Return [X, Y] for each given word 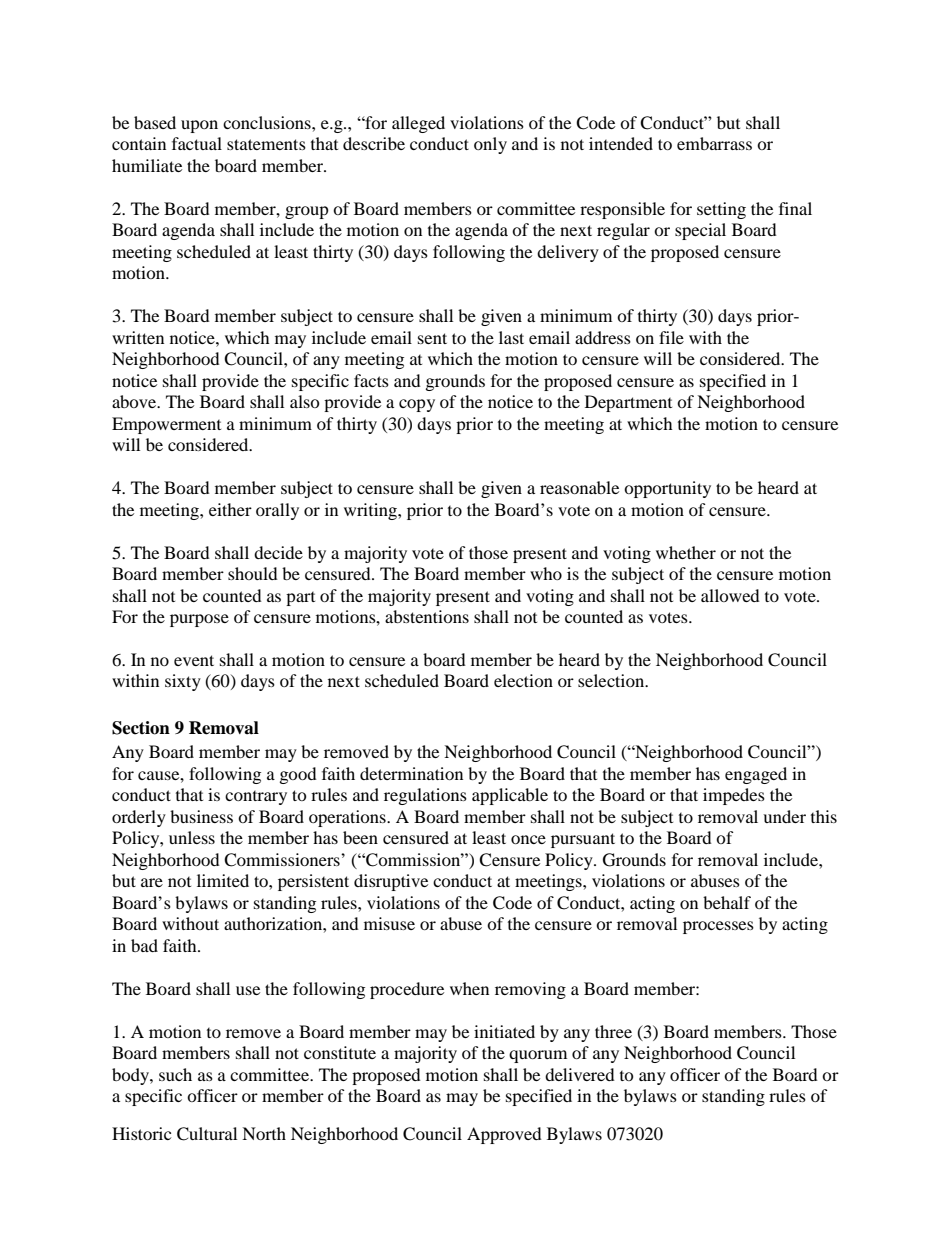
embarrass [714, 143]
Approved [504, 1135]
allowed [730, 595]
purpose [199, 620]
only [490, 145]
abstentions [427, 616]
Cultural [207, 1134]
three [613, 1031]
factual [197, 143]
